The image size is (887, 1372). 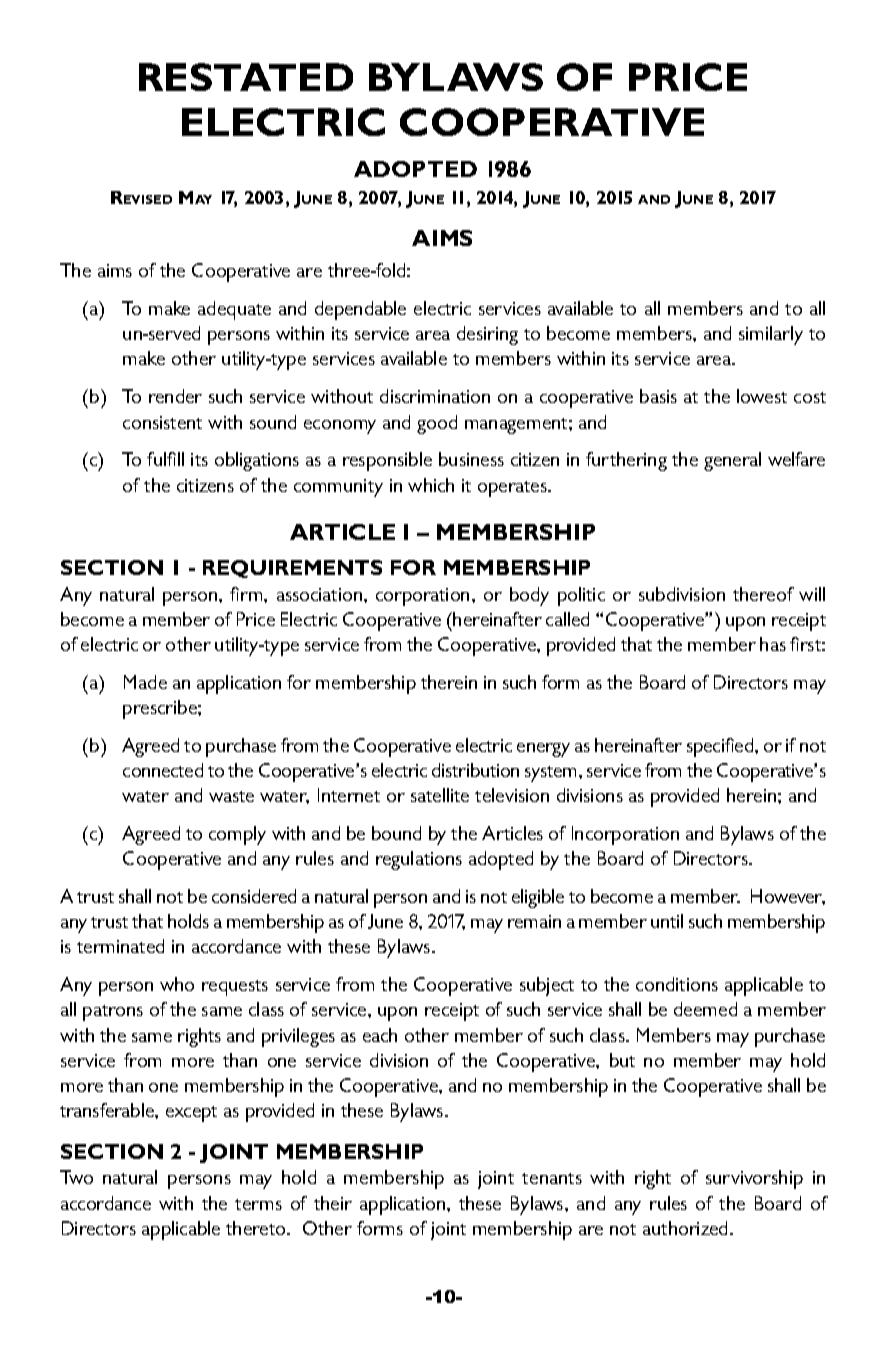 I want to click on distribution, so click(x=475, y=770).
